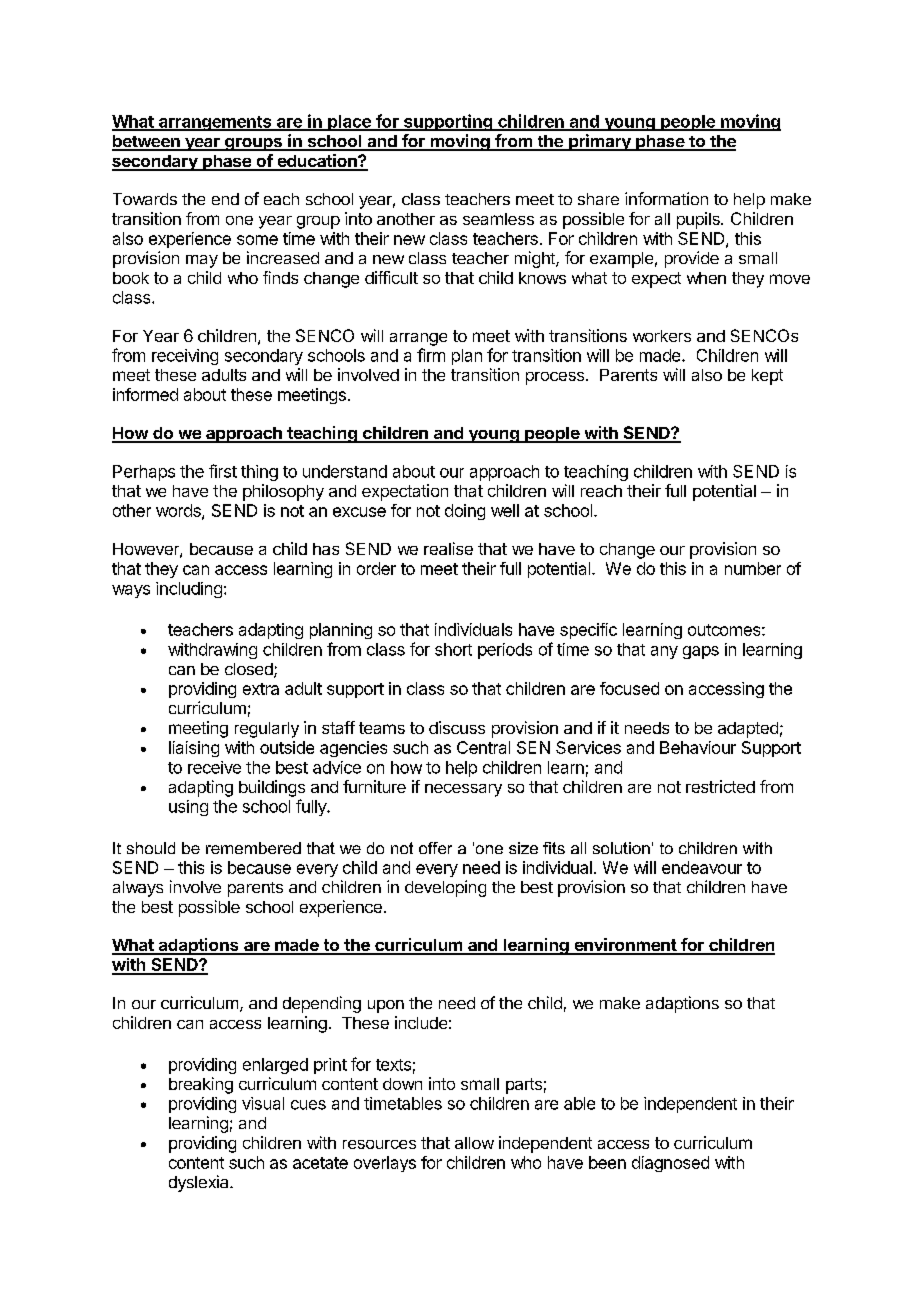  What do you see at coordinates (463, 790) in the page?
I see `necessary` at bounding box center [463, 790].
